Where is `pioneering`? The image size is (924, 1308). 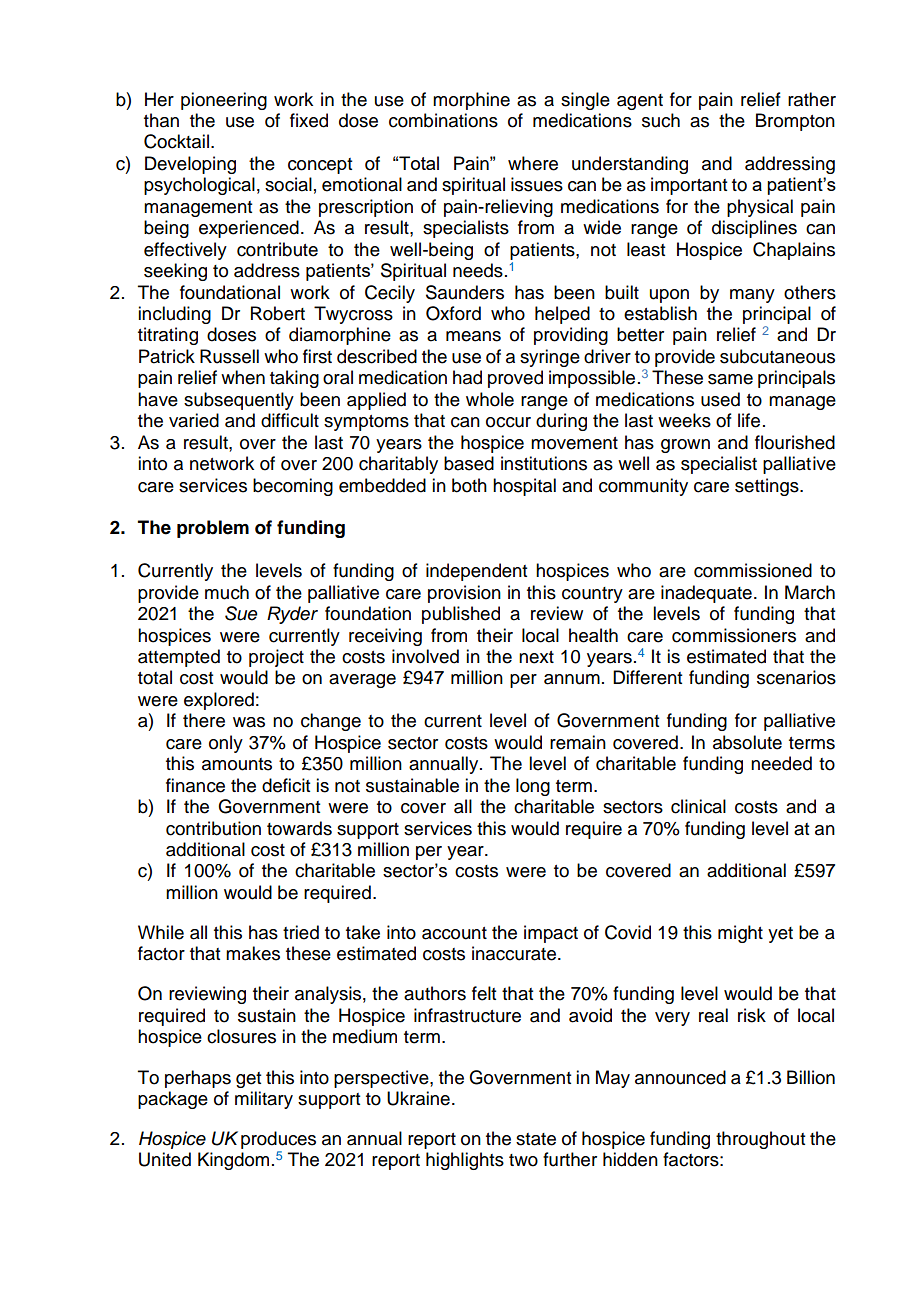
pioneering is located at coordinates (224, 101).
